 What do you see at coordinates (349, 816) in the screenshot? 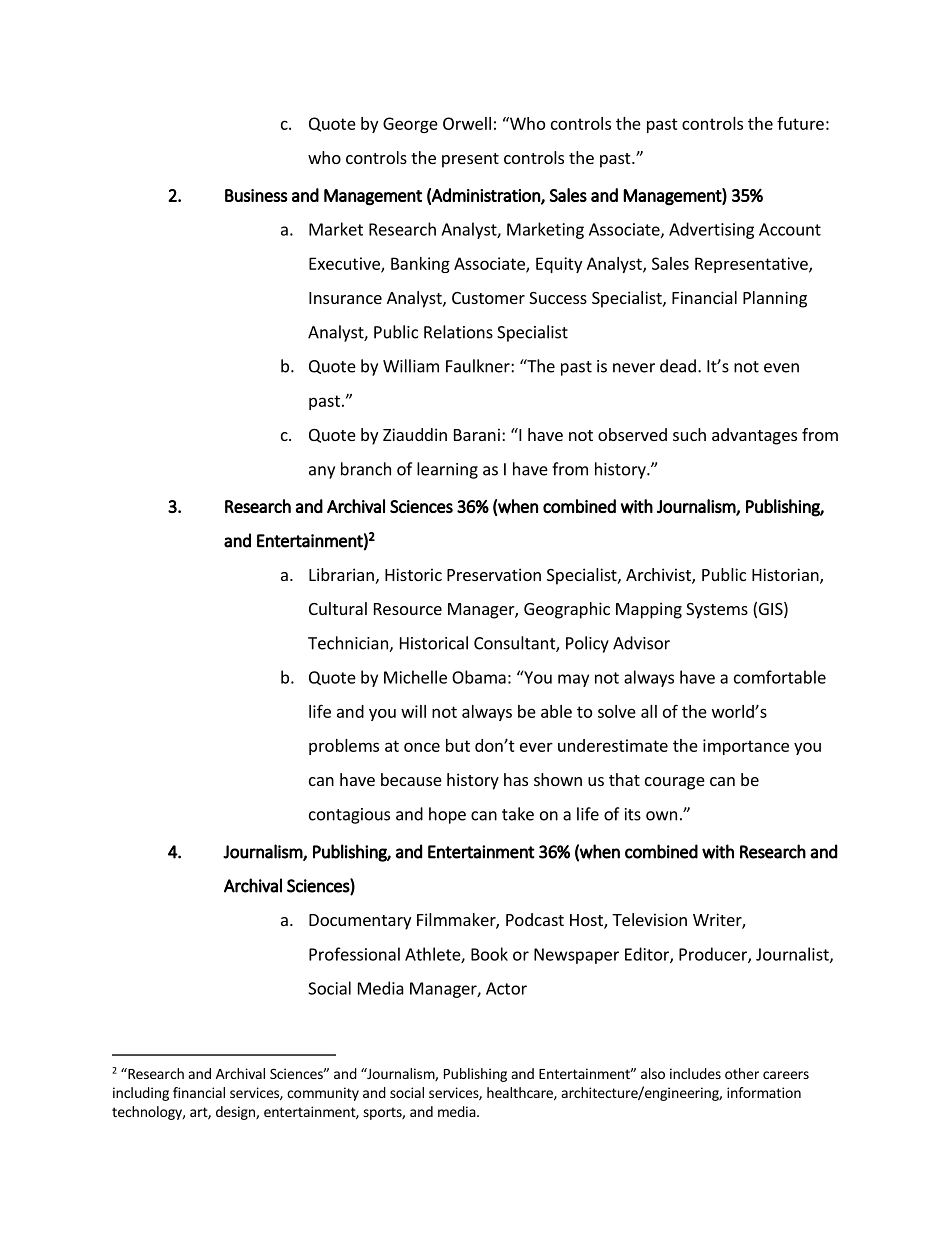
I see `contagious` at bounding box center [349, 816].
